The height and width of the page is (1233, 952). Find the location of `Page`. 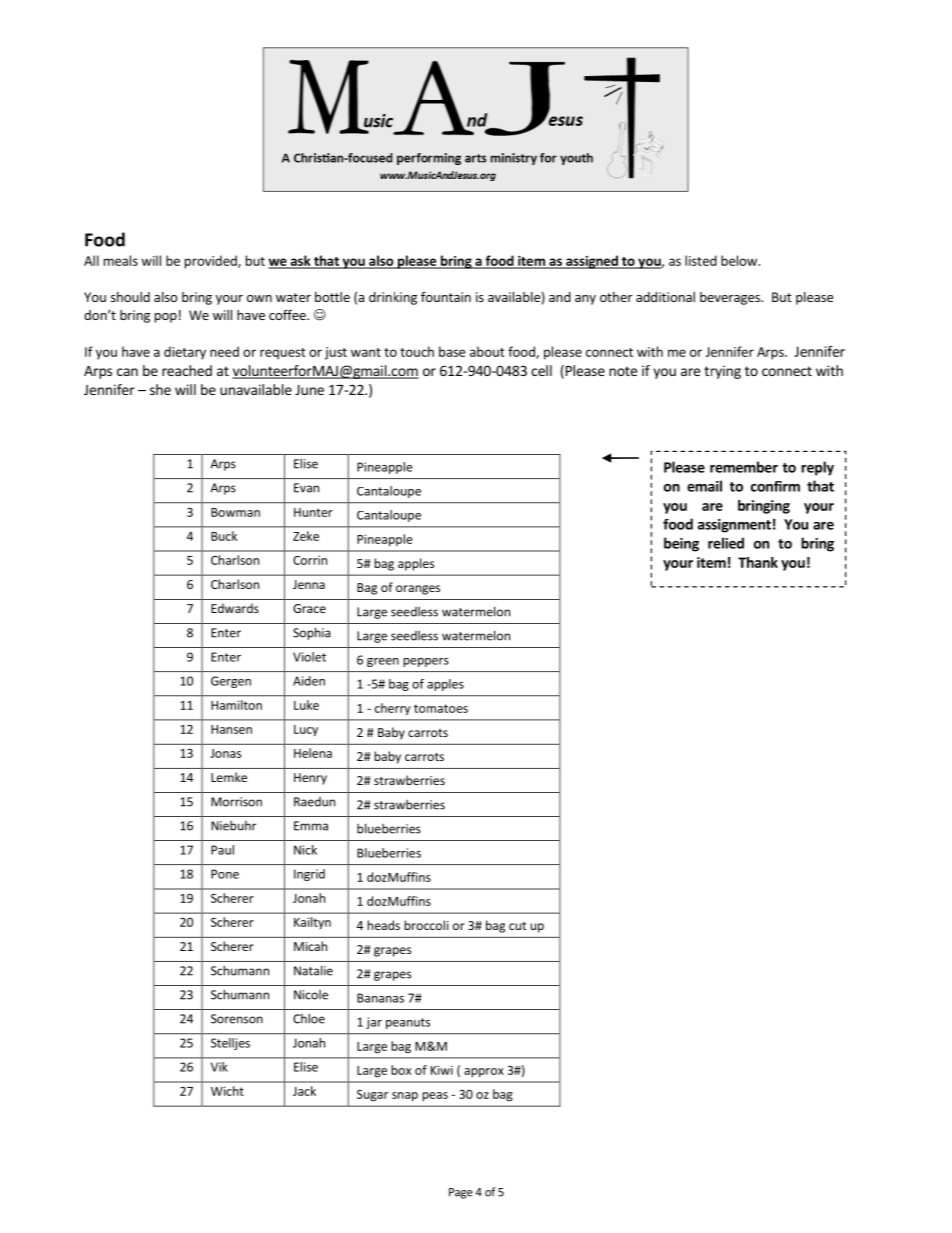

Page is located at coordinates (461, 1193).
